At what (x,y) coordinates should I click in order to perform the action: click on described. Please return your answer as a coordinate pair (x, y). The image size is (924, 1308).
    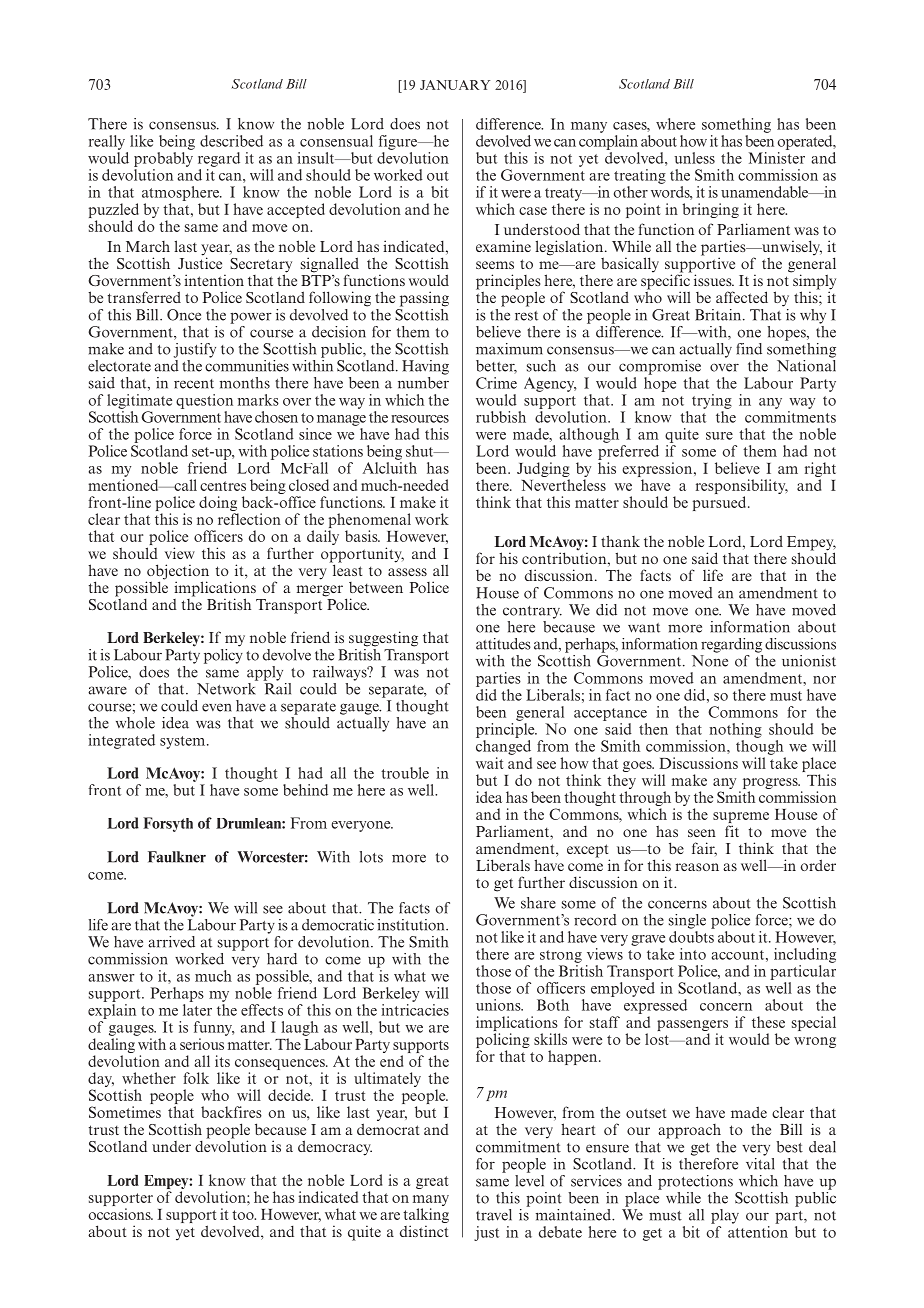
    Looking at the image, I should click on (231, 141).
